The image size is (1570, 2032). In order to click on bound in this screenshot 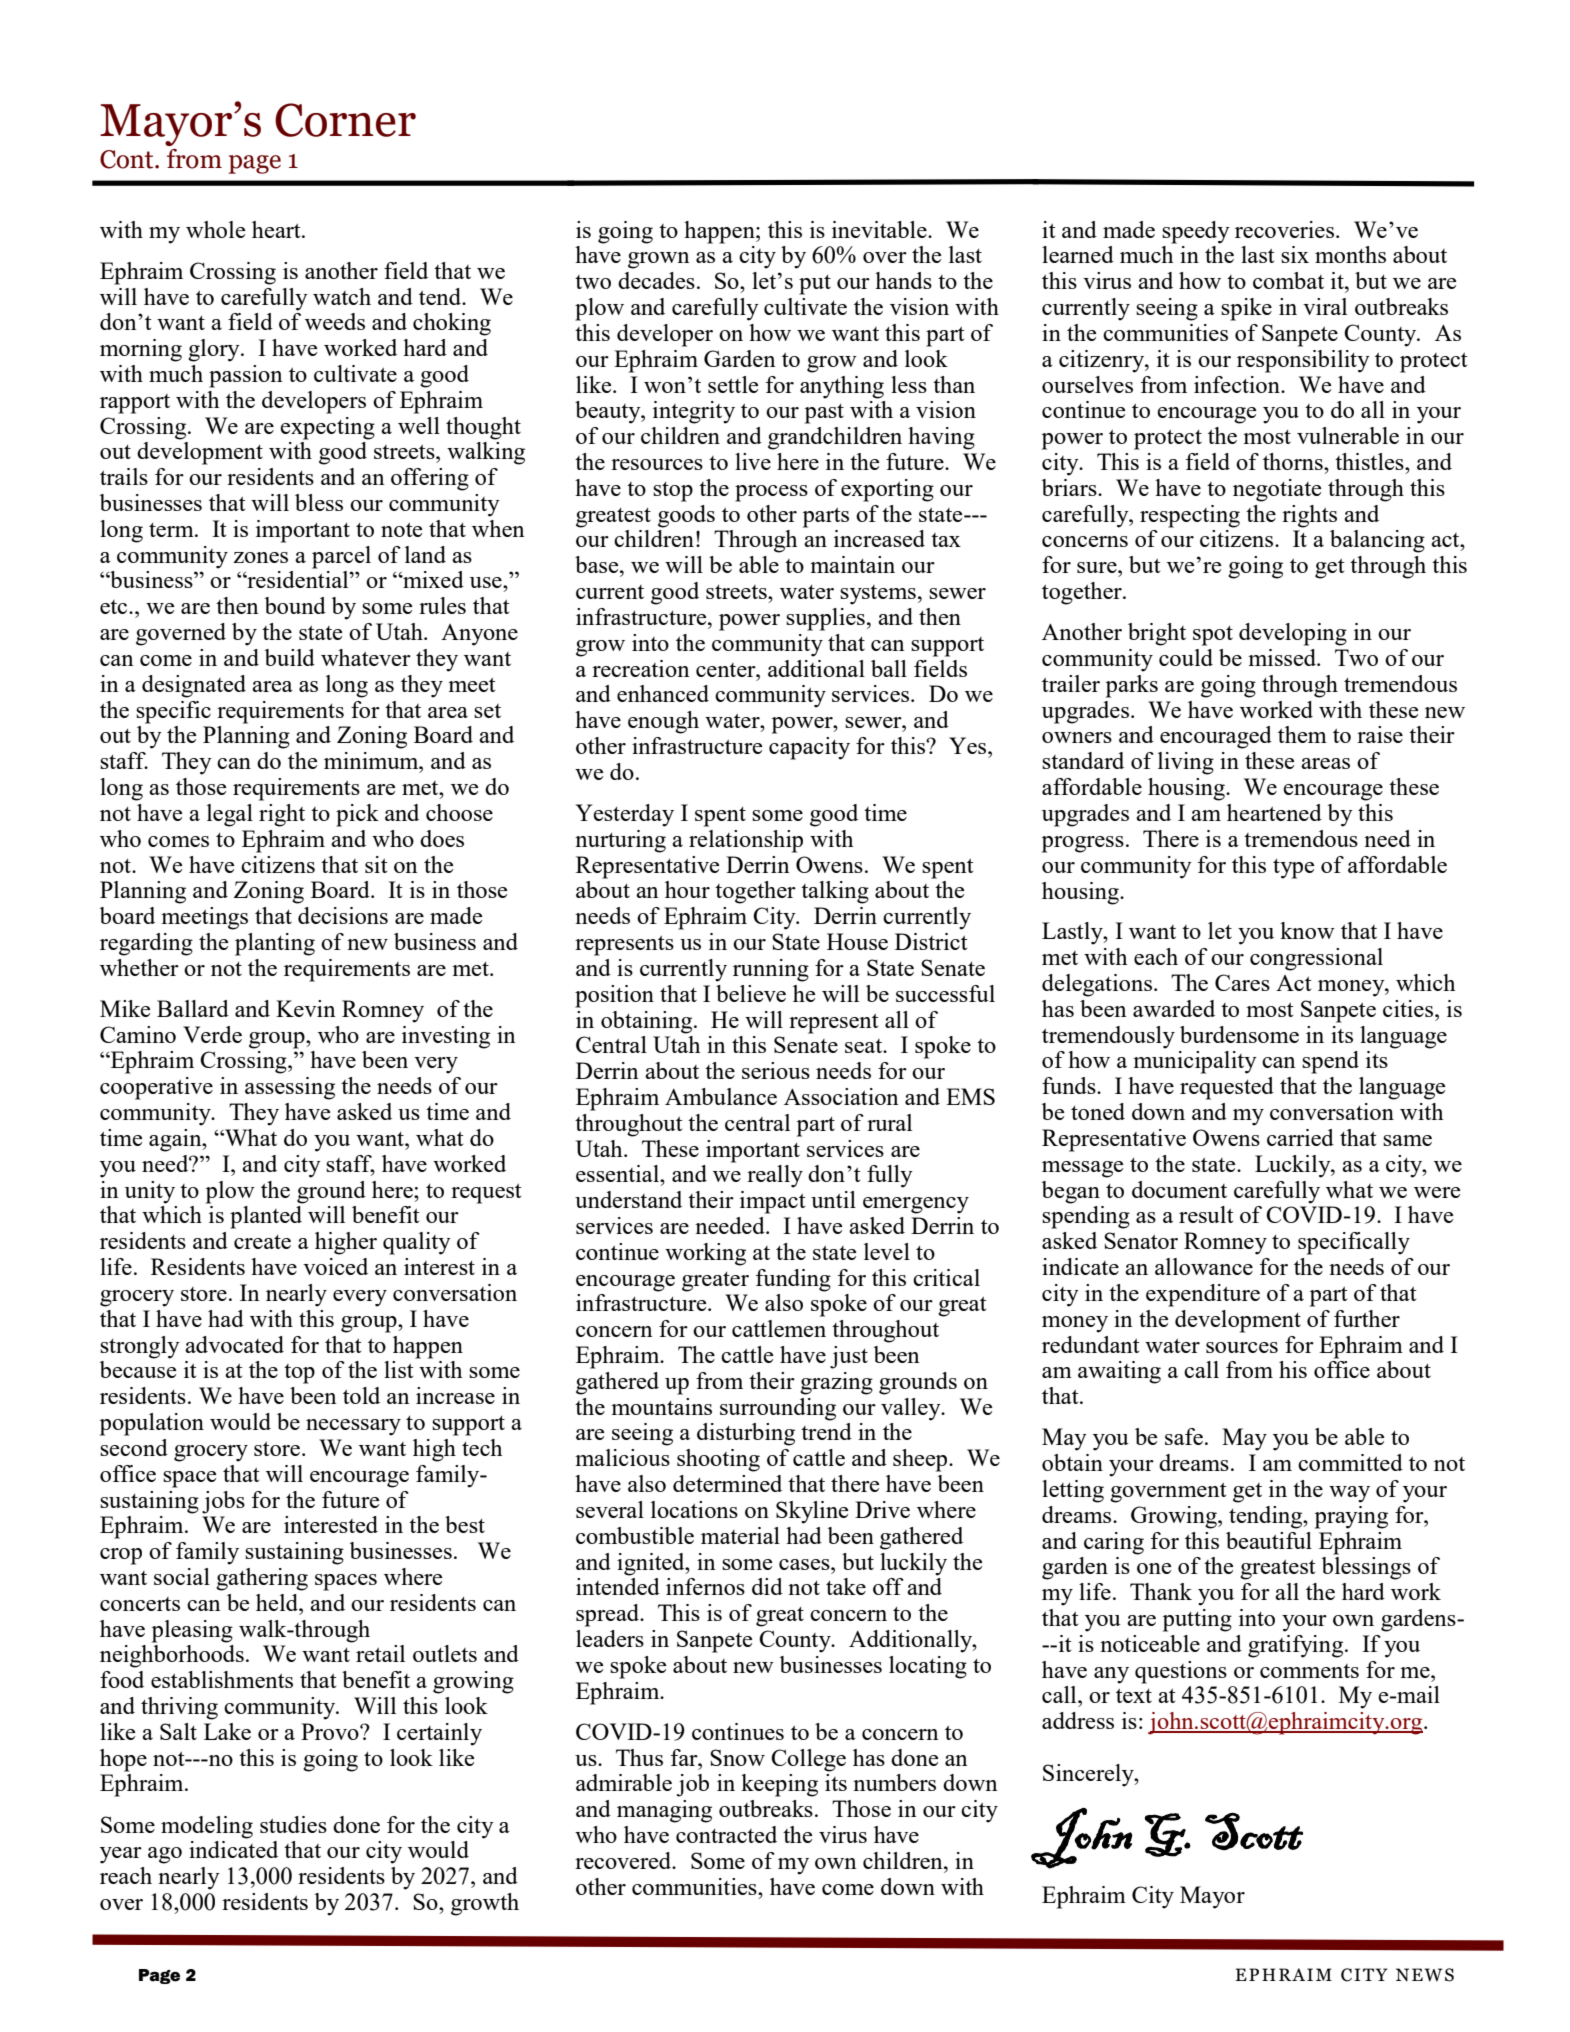, I will do `click(295, 605)`.
